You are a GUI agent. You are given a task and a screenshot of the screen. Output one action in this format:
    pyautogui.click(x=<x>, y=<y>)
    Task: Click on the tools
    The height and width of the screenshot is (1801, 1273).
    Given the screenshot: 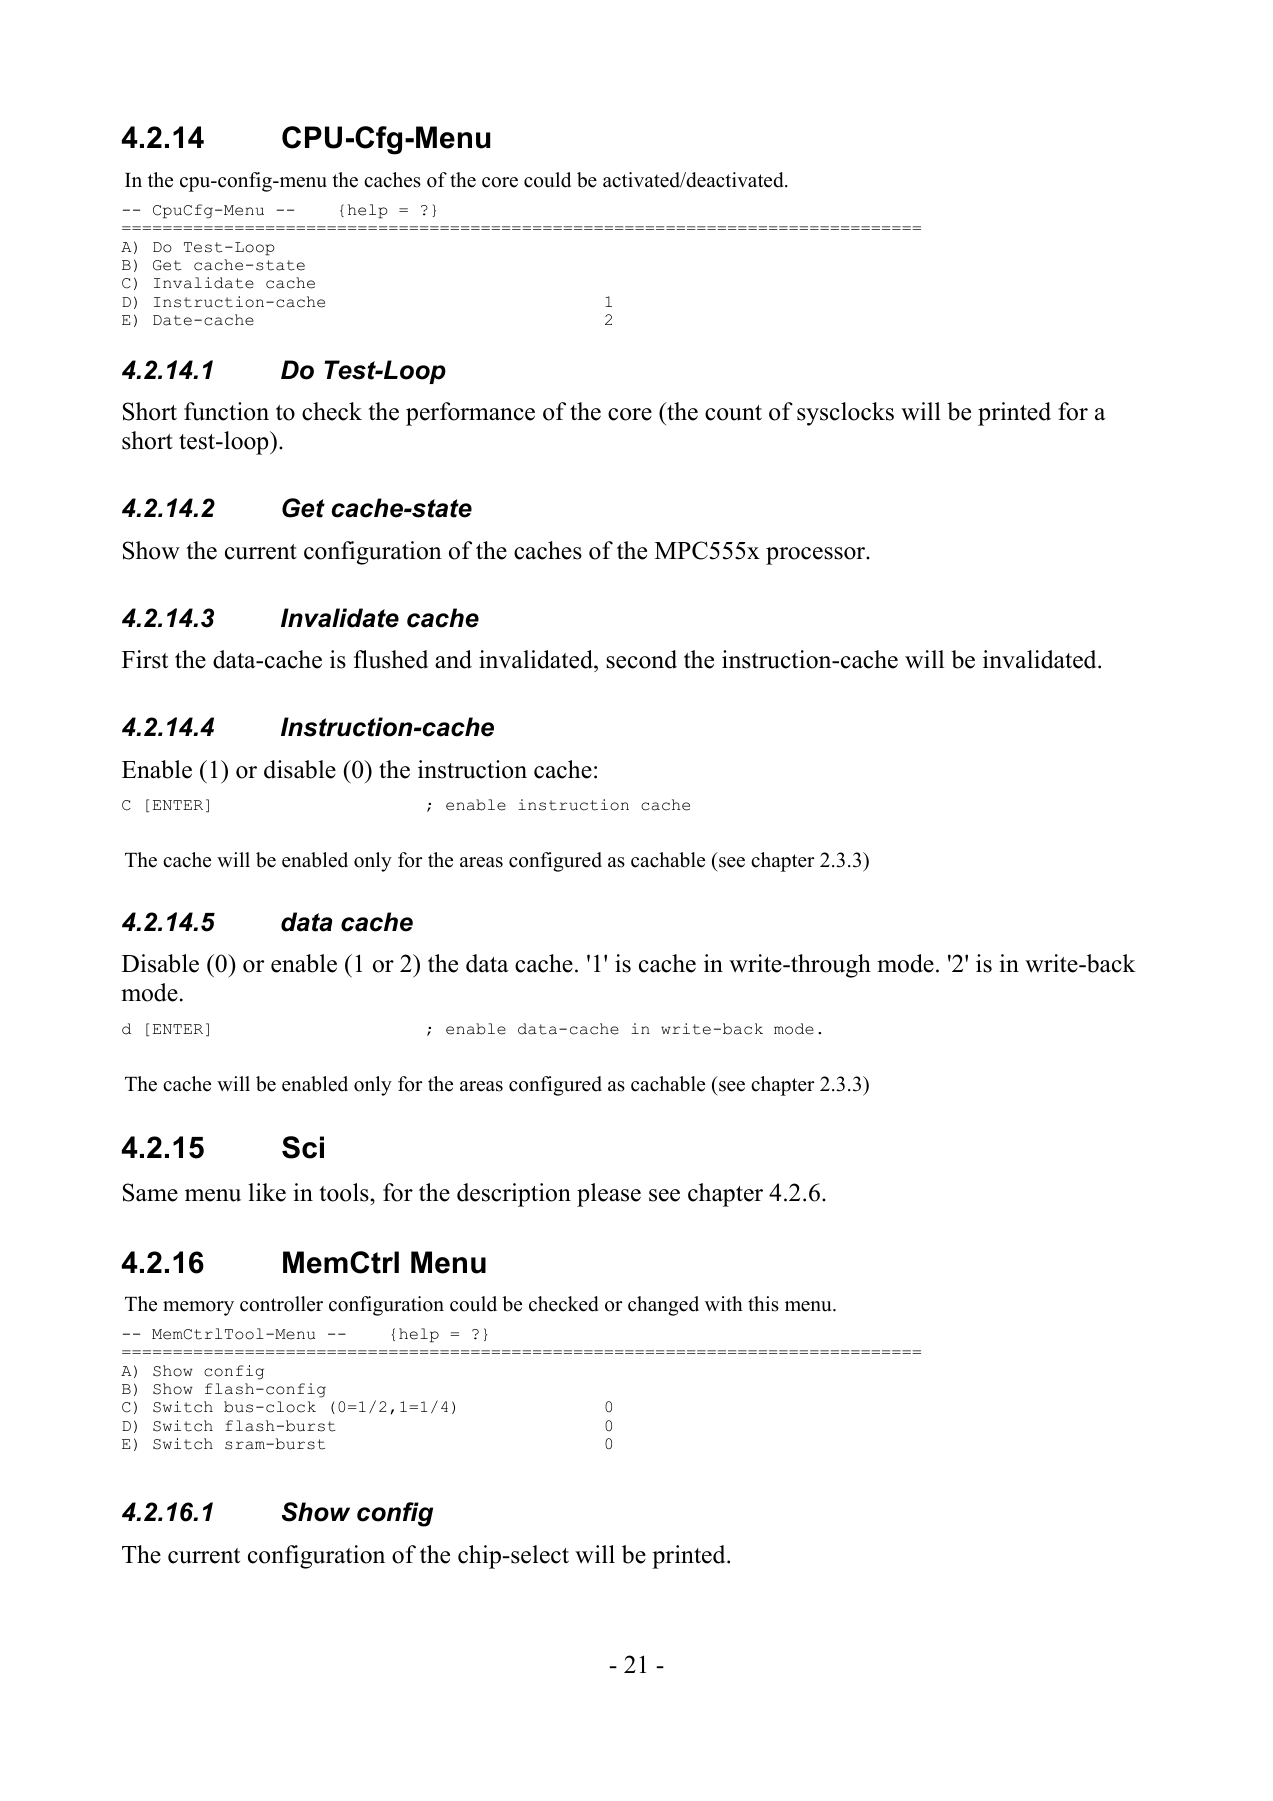 What is the action you would take?
    pyautogui.click(x=345, y=1192)
